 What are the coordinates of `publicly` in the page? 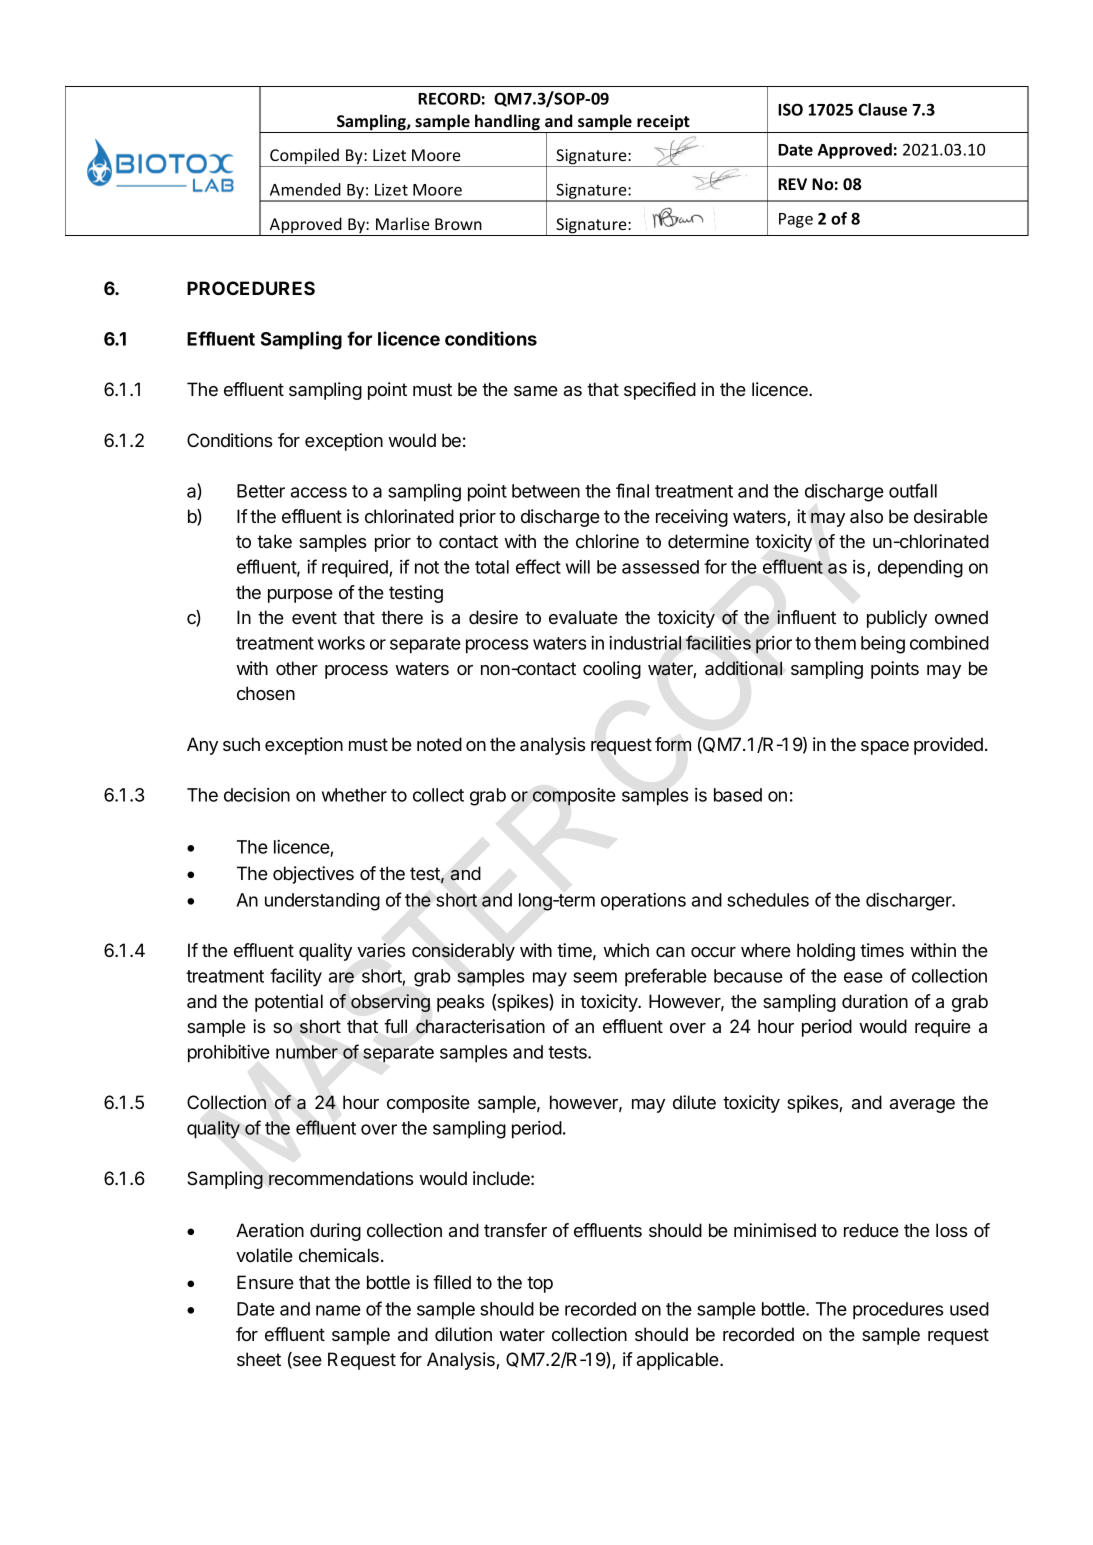 It's located at (897, 619).
